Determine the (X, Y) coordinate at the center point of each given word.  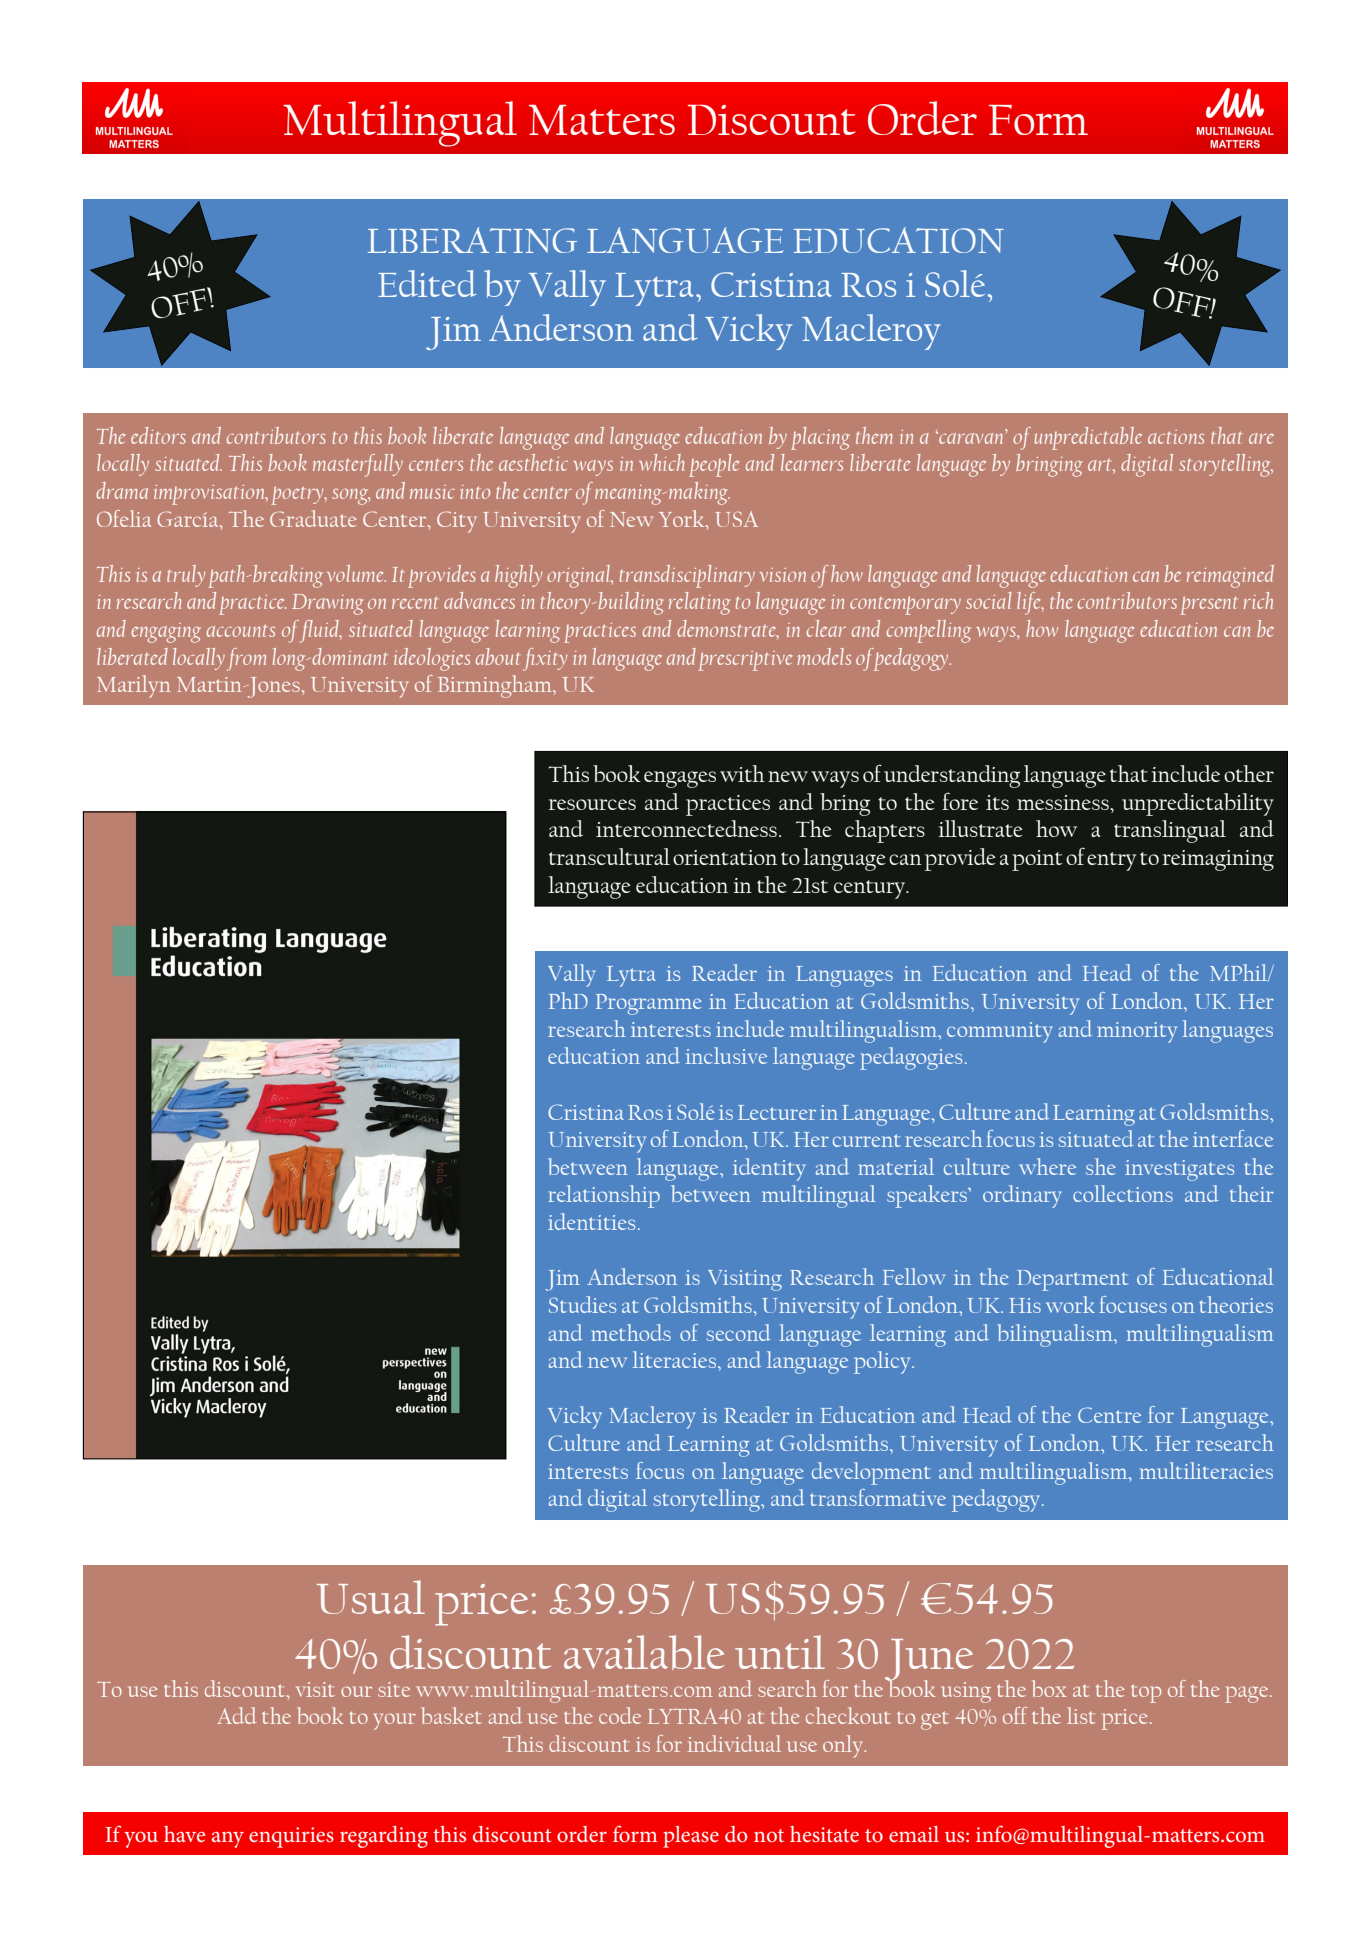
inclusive (726, 1055)
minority (1137, 1032)
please (691, 1837)
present (1209, 605)
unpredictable (1088, 438)
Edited (427, 283)
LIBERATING (472, 240)
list (1081, 1715)
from (246, 659)
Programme (649, 1004)
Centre (1109, 1415)
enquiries (291, 1837)
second (739, 1332)
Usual (371, 1597)
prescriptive (745, 661)
